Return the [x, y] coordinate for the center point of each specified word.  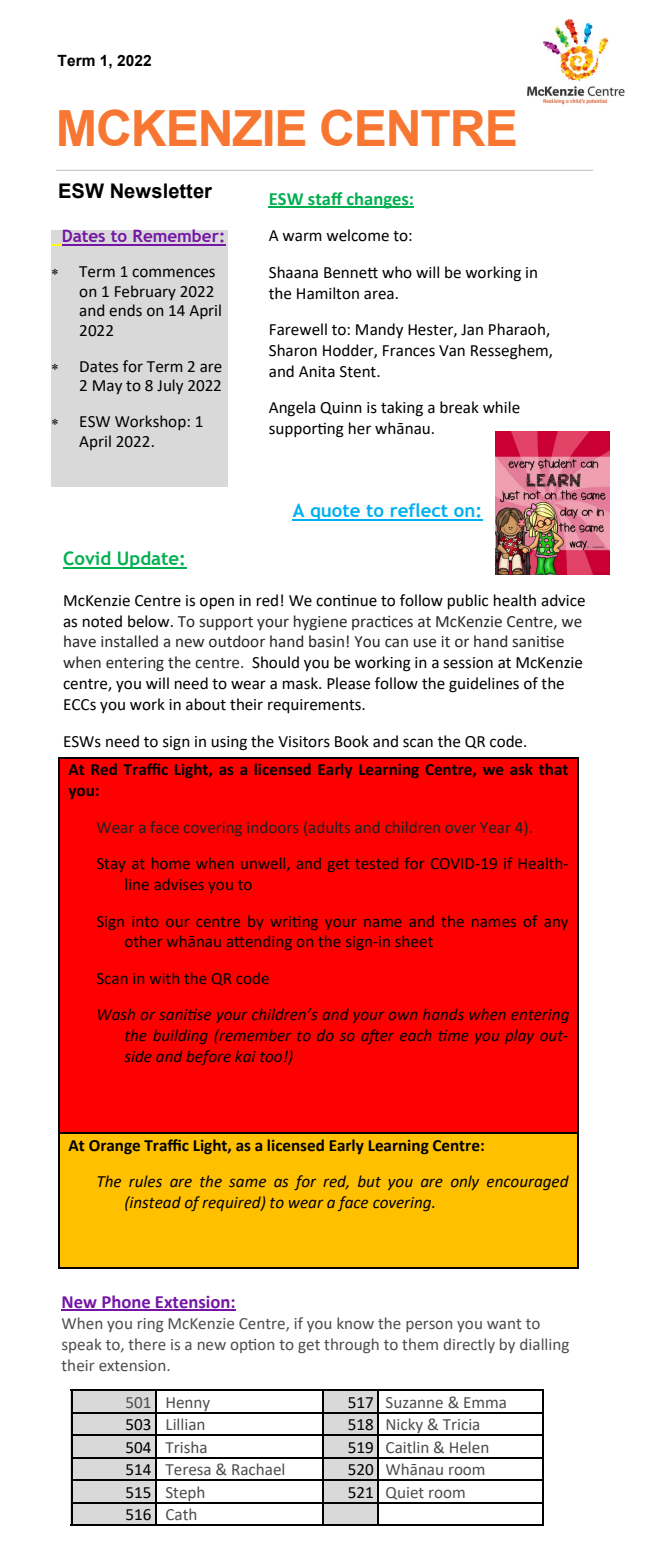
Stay [111, 865]
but [369, 1181]
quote [335, 513]
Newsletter [161, 191]
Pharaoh [518, 330]
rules [145, 1181]
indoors [274, 829]
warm [302, 237]
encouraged [528, 1182]
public [468, 601]
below [150, 621]
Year [496, 828]
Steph [185, 1494]
